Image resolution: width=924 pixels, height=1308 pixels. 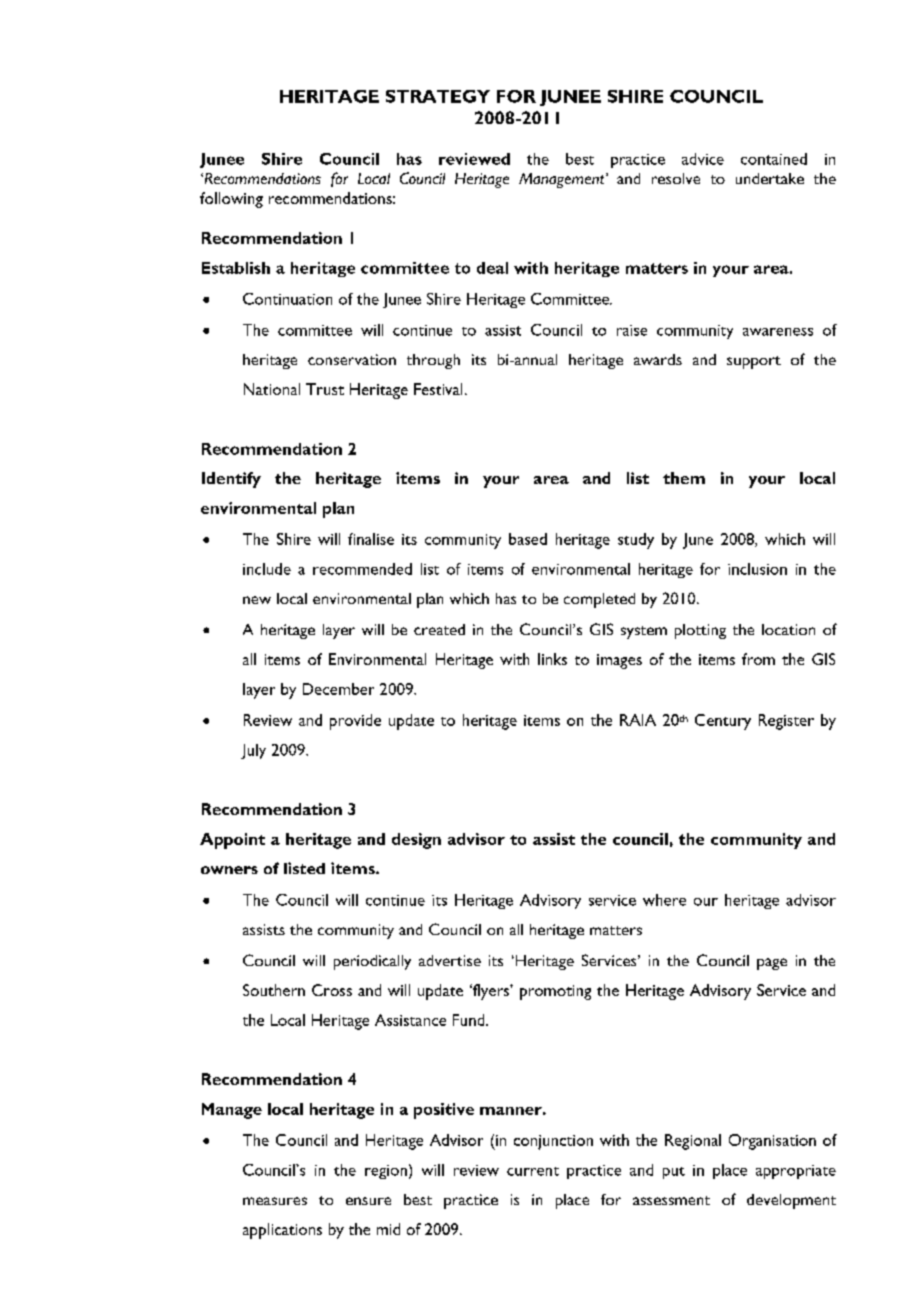 What do you see at coordinates (703, 159) in the screenshot?
I see `advice` at bounding box center [703, 159].
